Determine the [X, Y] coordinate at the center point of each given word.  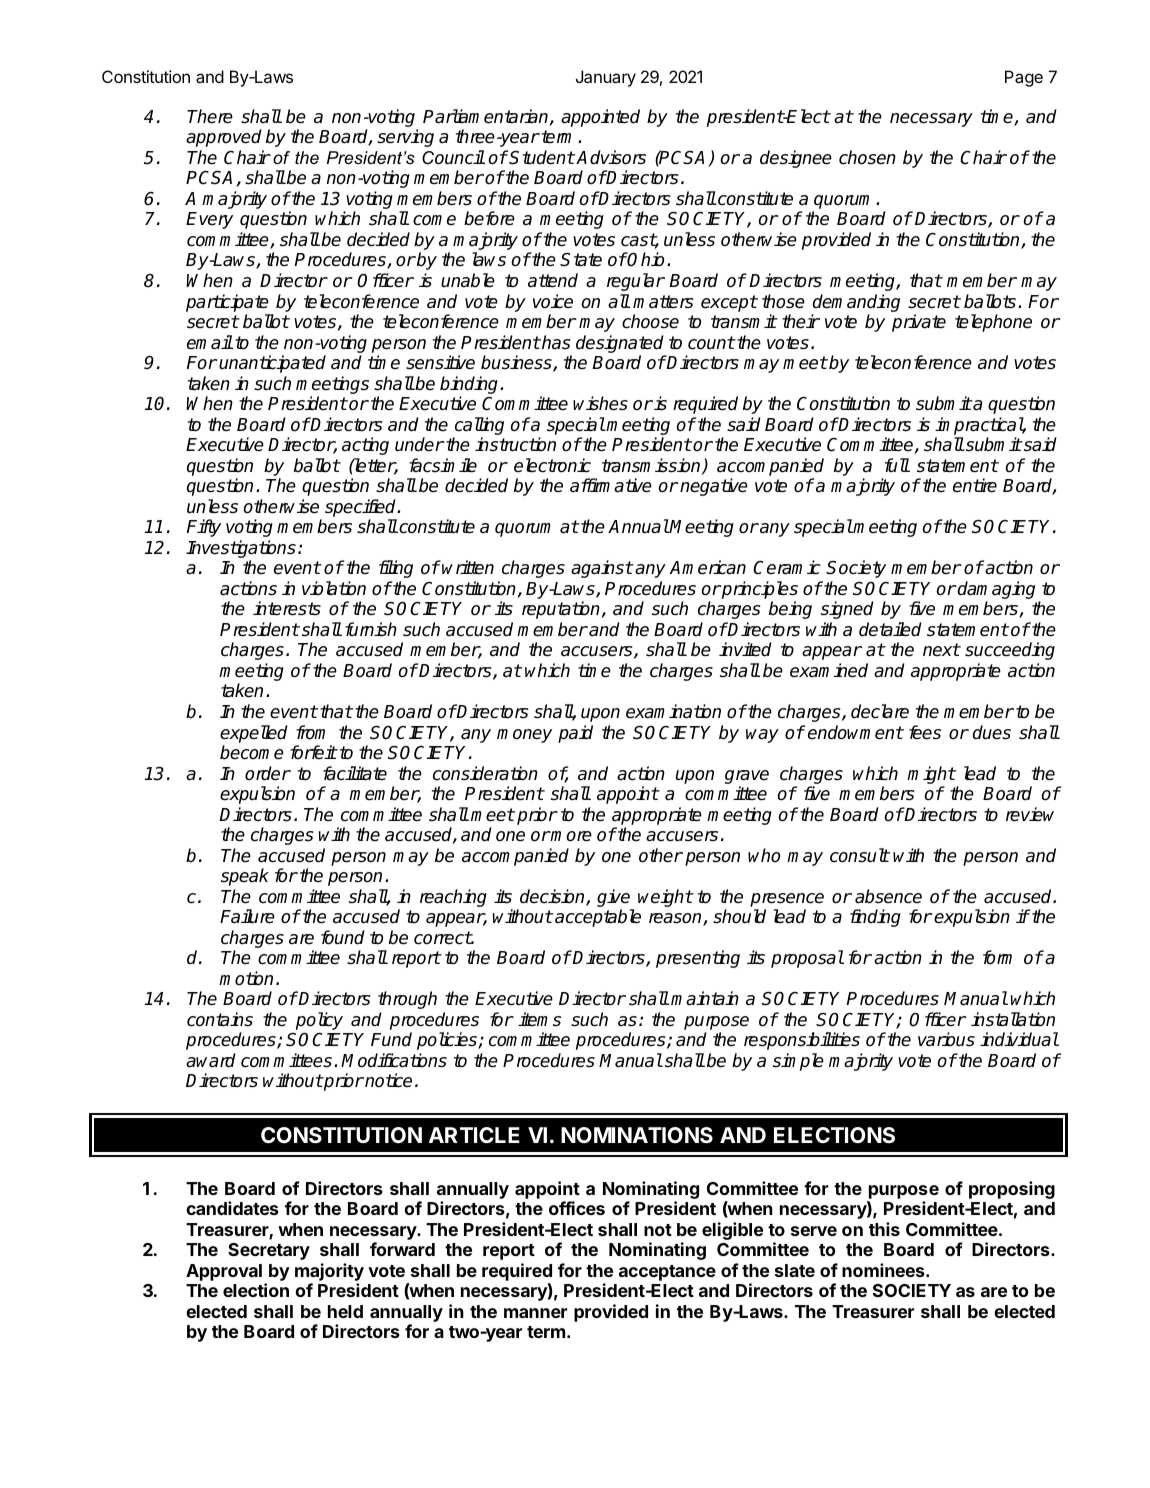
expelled [254, 734]
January [606, 78]
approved [224, 138]
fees [925, 732]
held [345, 1311]
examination [673, 711]
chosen [867, 157]
